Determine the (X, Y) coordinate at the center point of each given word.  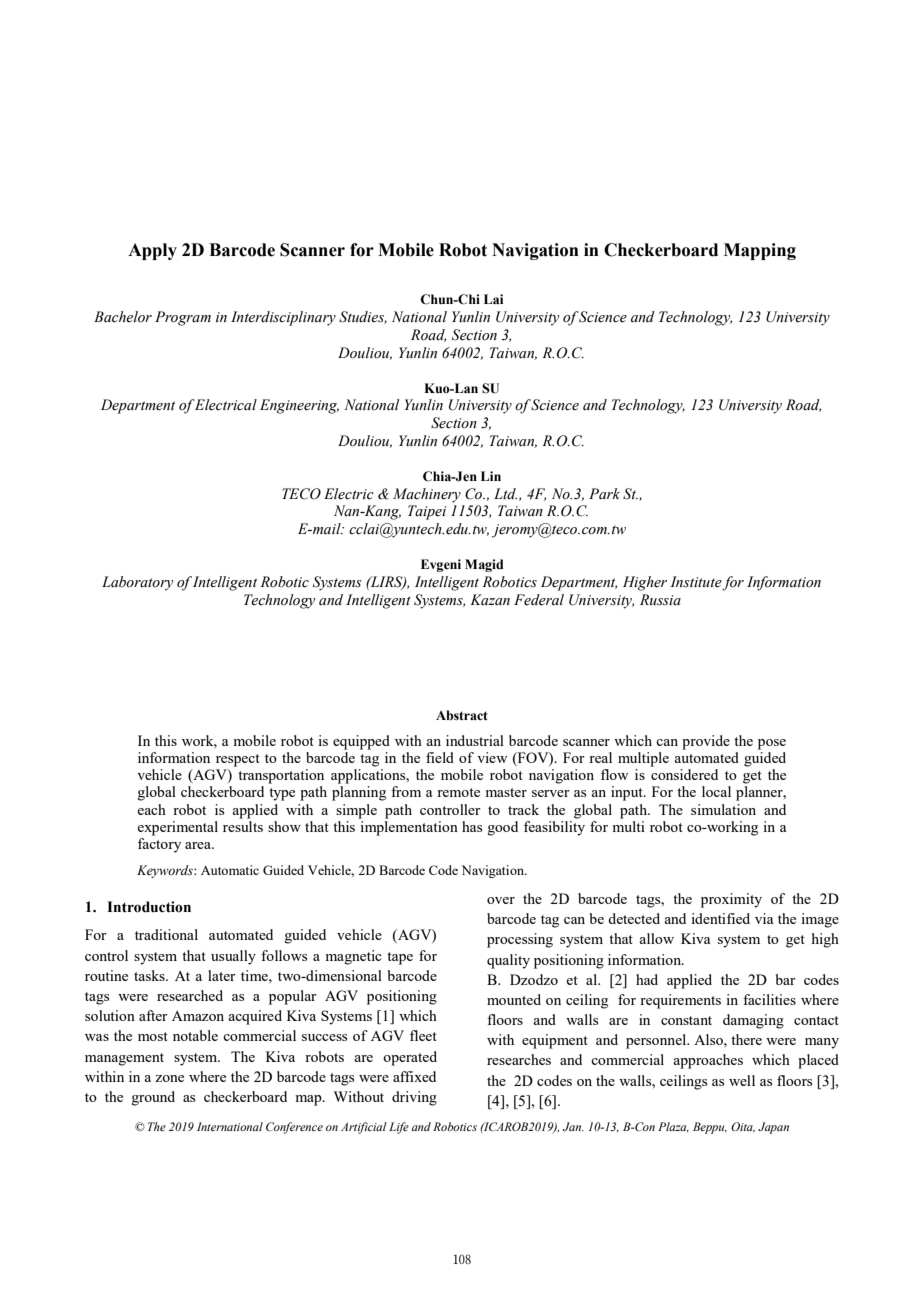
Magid (484, 565)
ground (153, 1098)
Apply (152, 251)
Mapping (760, 251)
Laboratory (137, 583)
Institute (696, 583)
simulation (723, 809)
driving (414, 1098)
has (472, 826)
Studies (363, 317)
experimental (177, 828)
